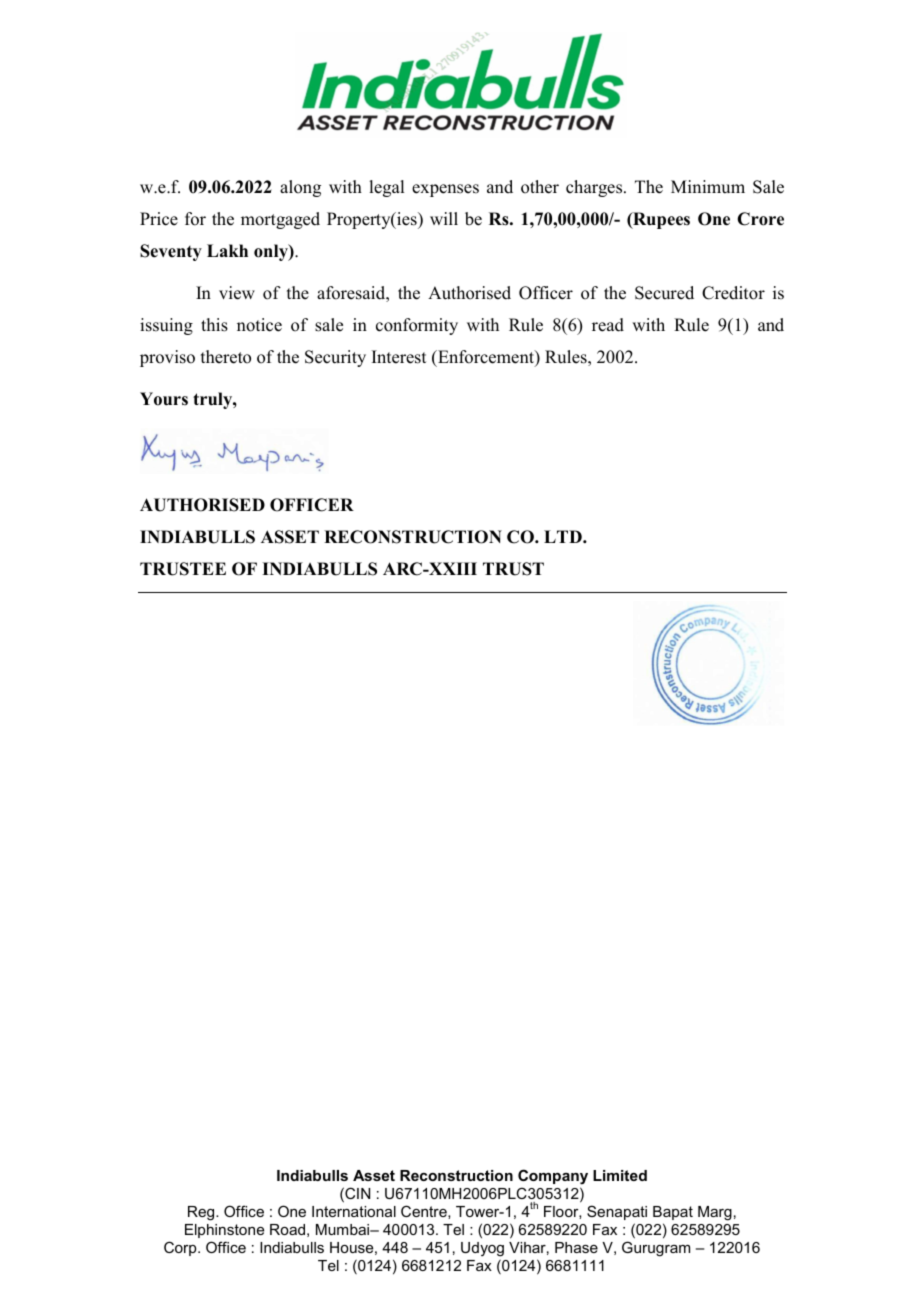 The image size is (924, 1308). What do you see at coordinates (708, 187) in the screenshot?
I see `Minimum` at bounding box center [708, 187].
